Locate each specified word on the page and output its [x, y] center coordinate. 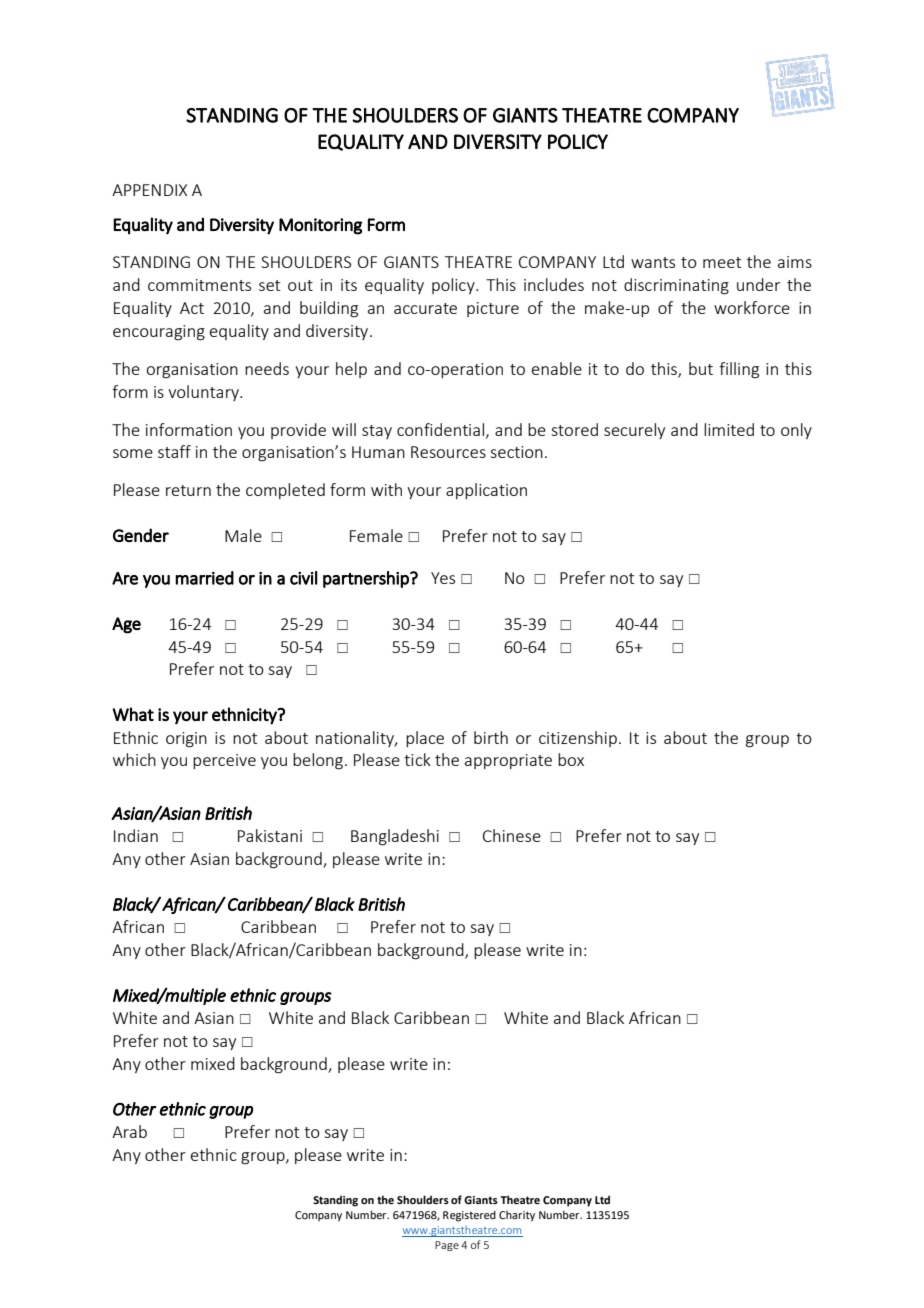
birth [491, 737]
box [571, 759]
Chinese [512, 835]
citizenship [578, 739]
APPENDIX [149, 190]
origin [186, 740]
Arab [129, 1131]
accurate [425, 308]
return [188, 490]
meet [722, 262]
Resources [448, 452]
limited [729, 429]
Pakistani [270, 835]
